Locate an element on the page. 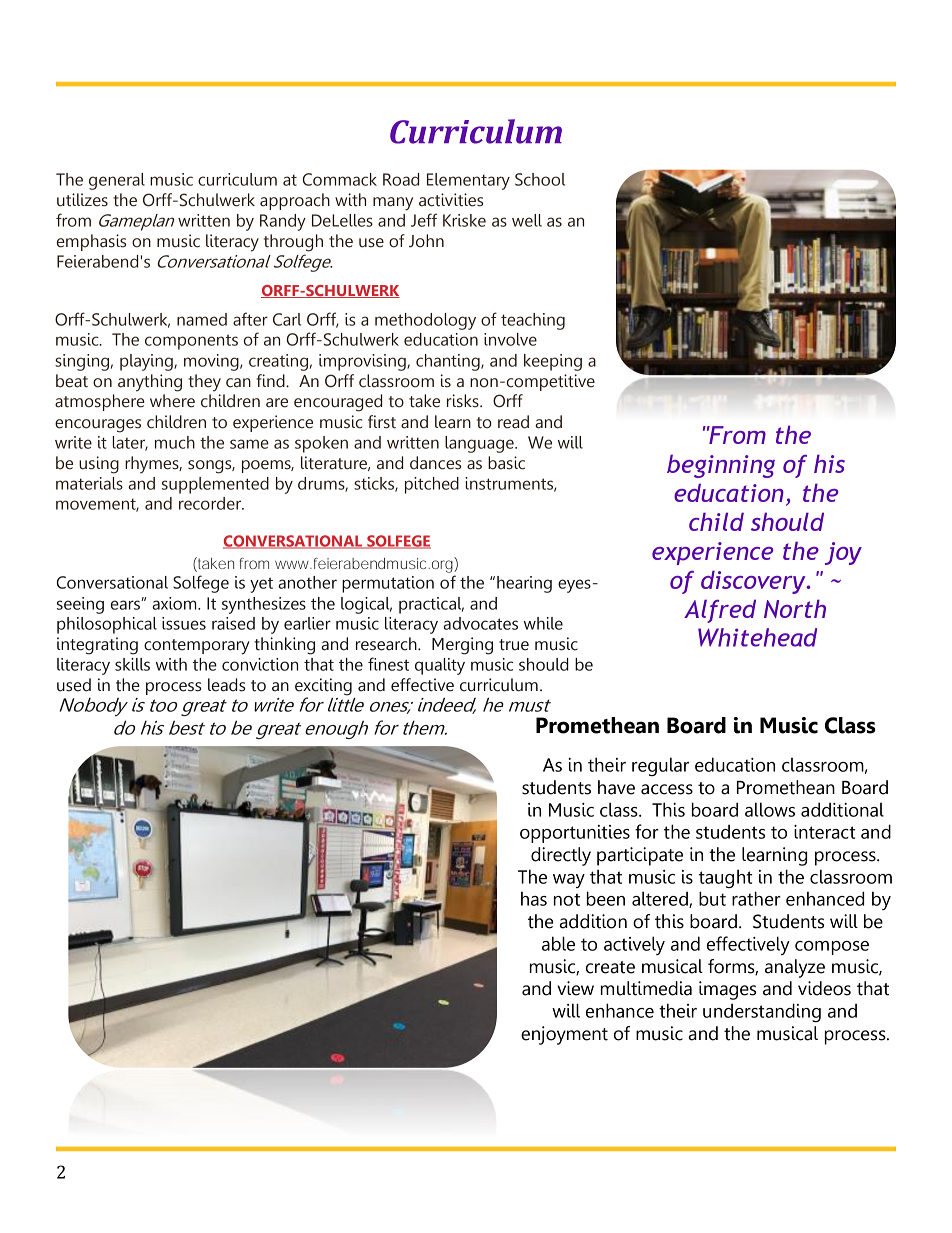 The image size is (952, 1233). Alfred is located at coordinates (720, 611).
